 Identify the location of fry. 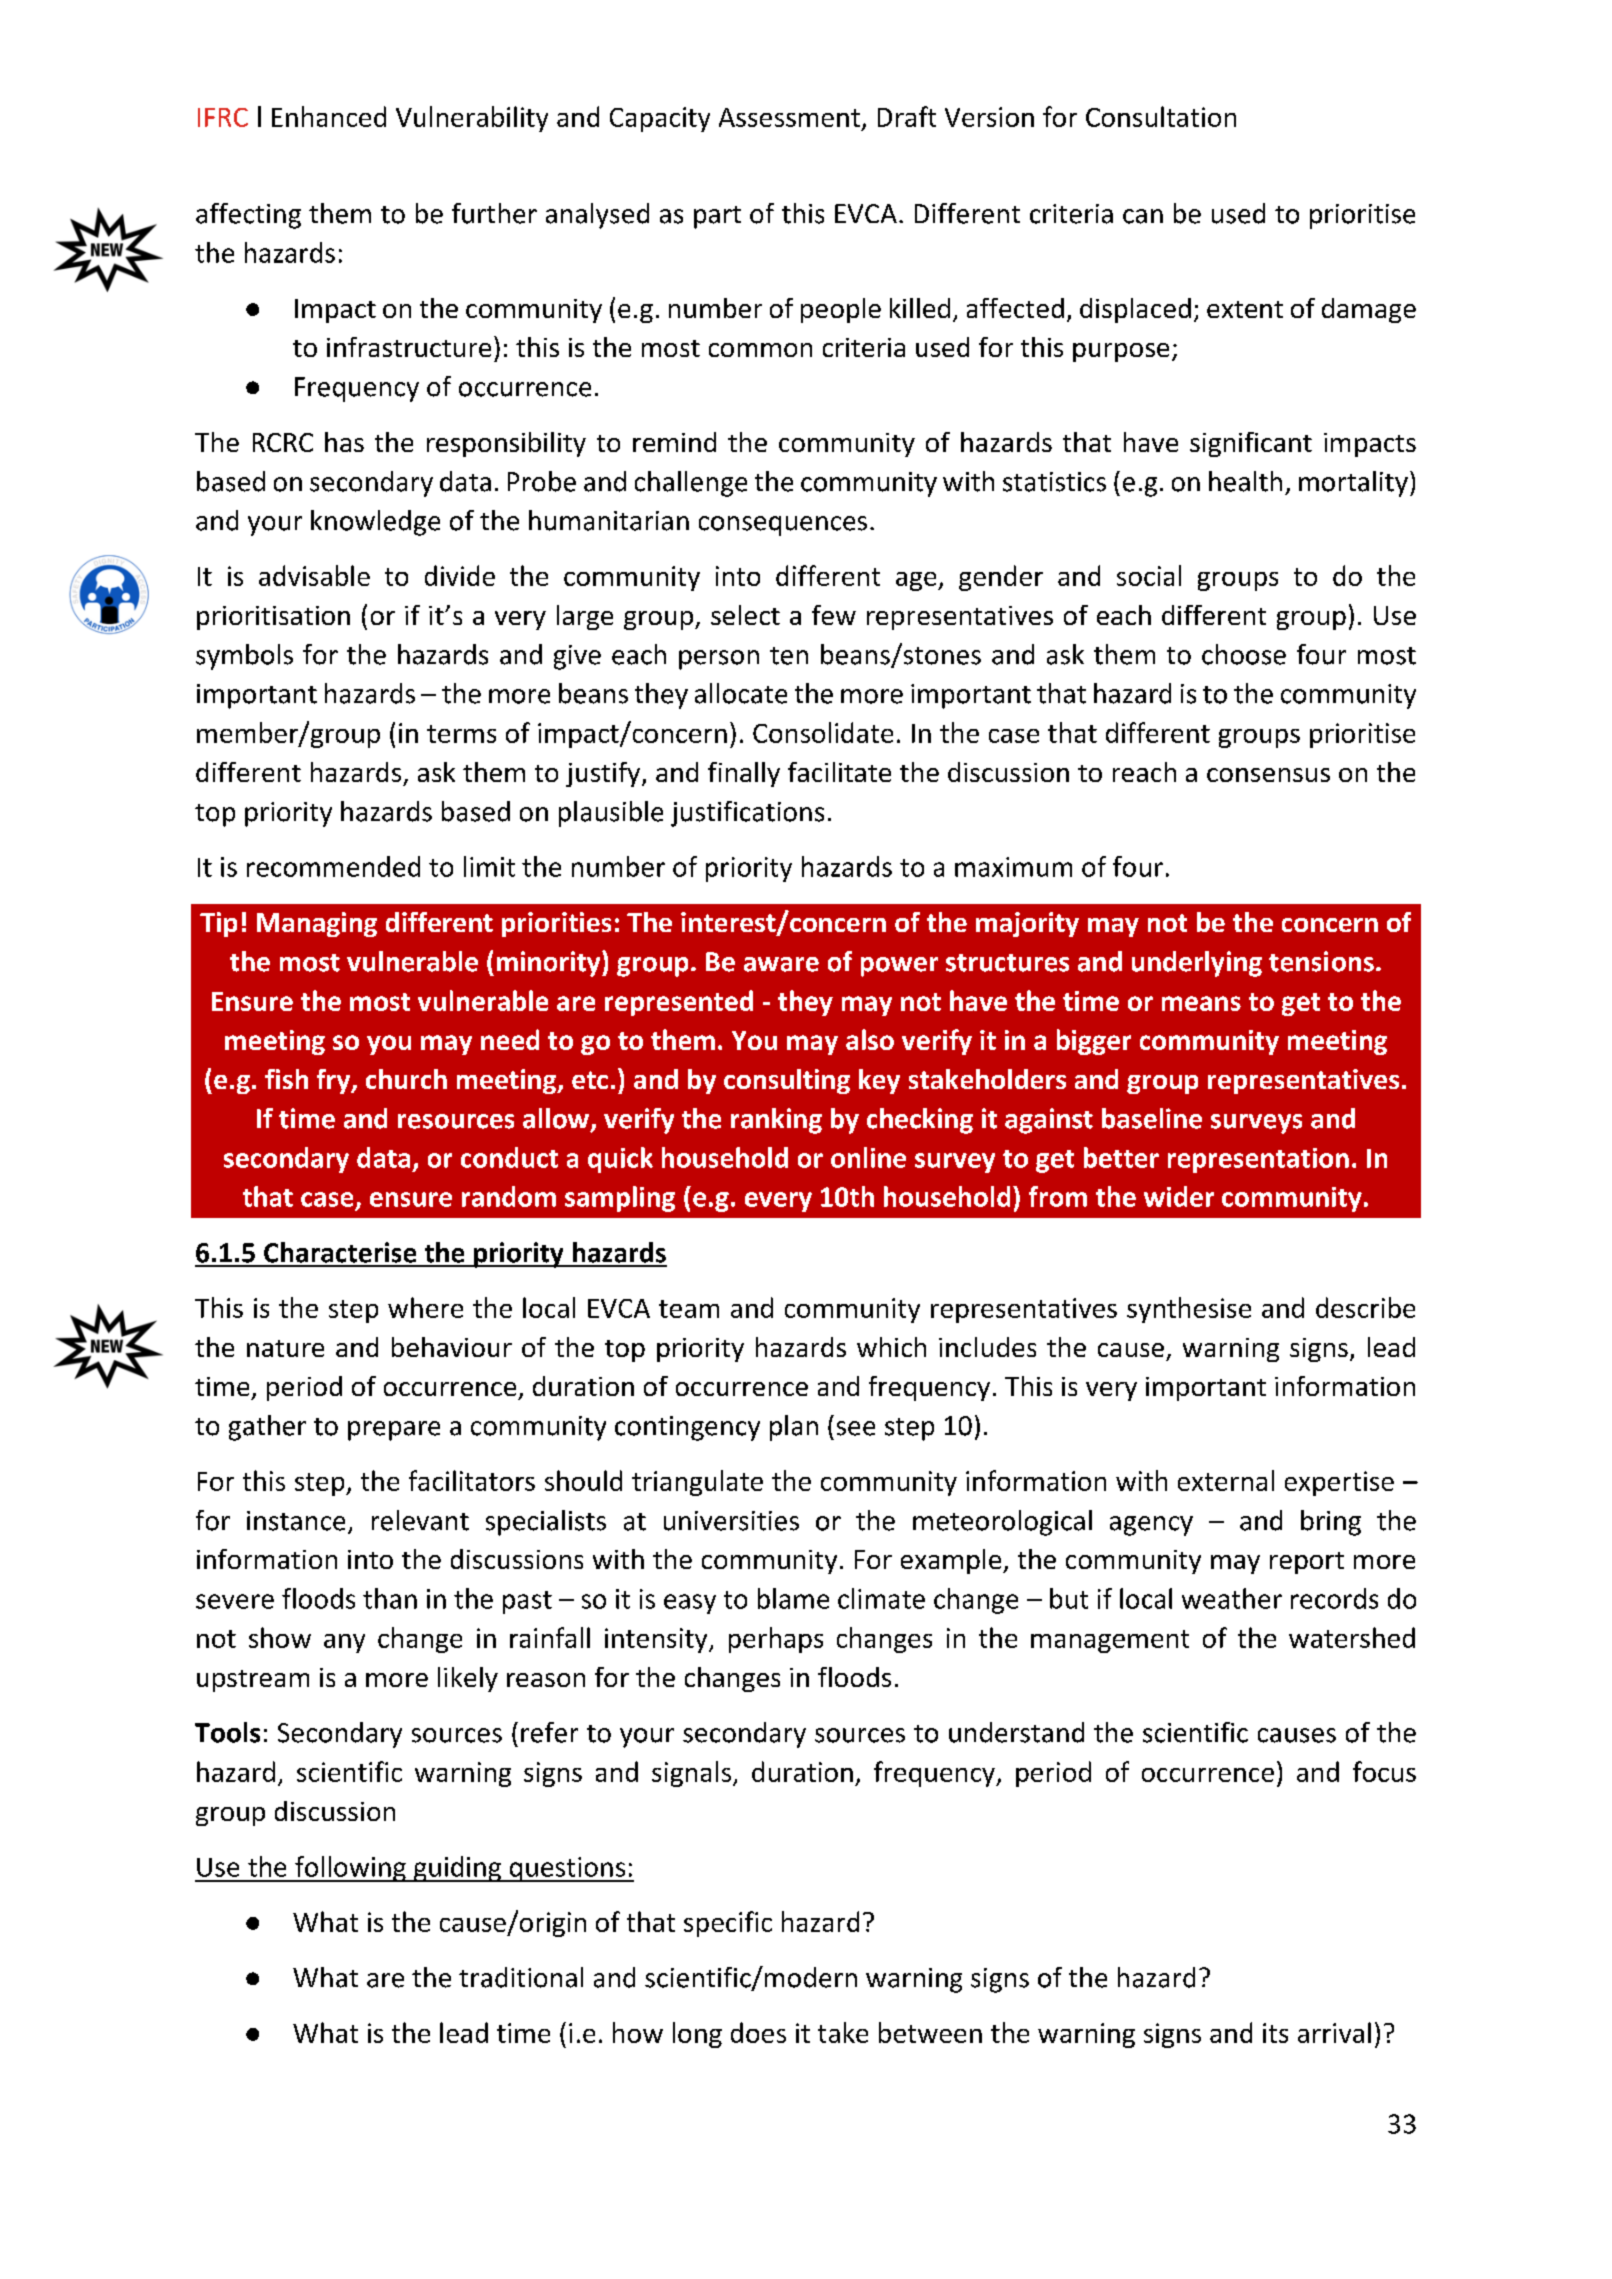
(335, 1081).
